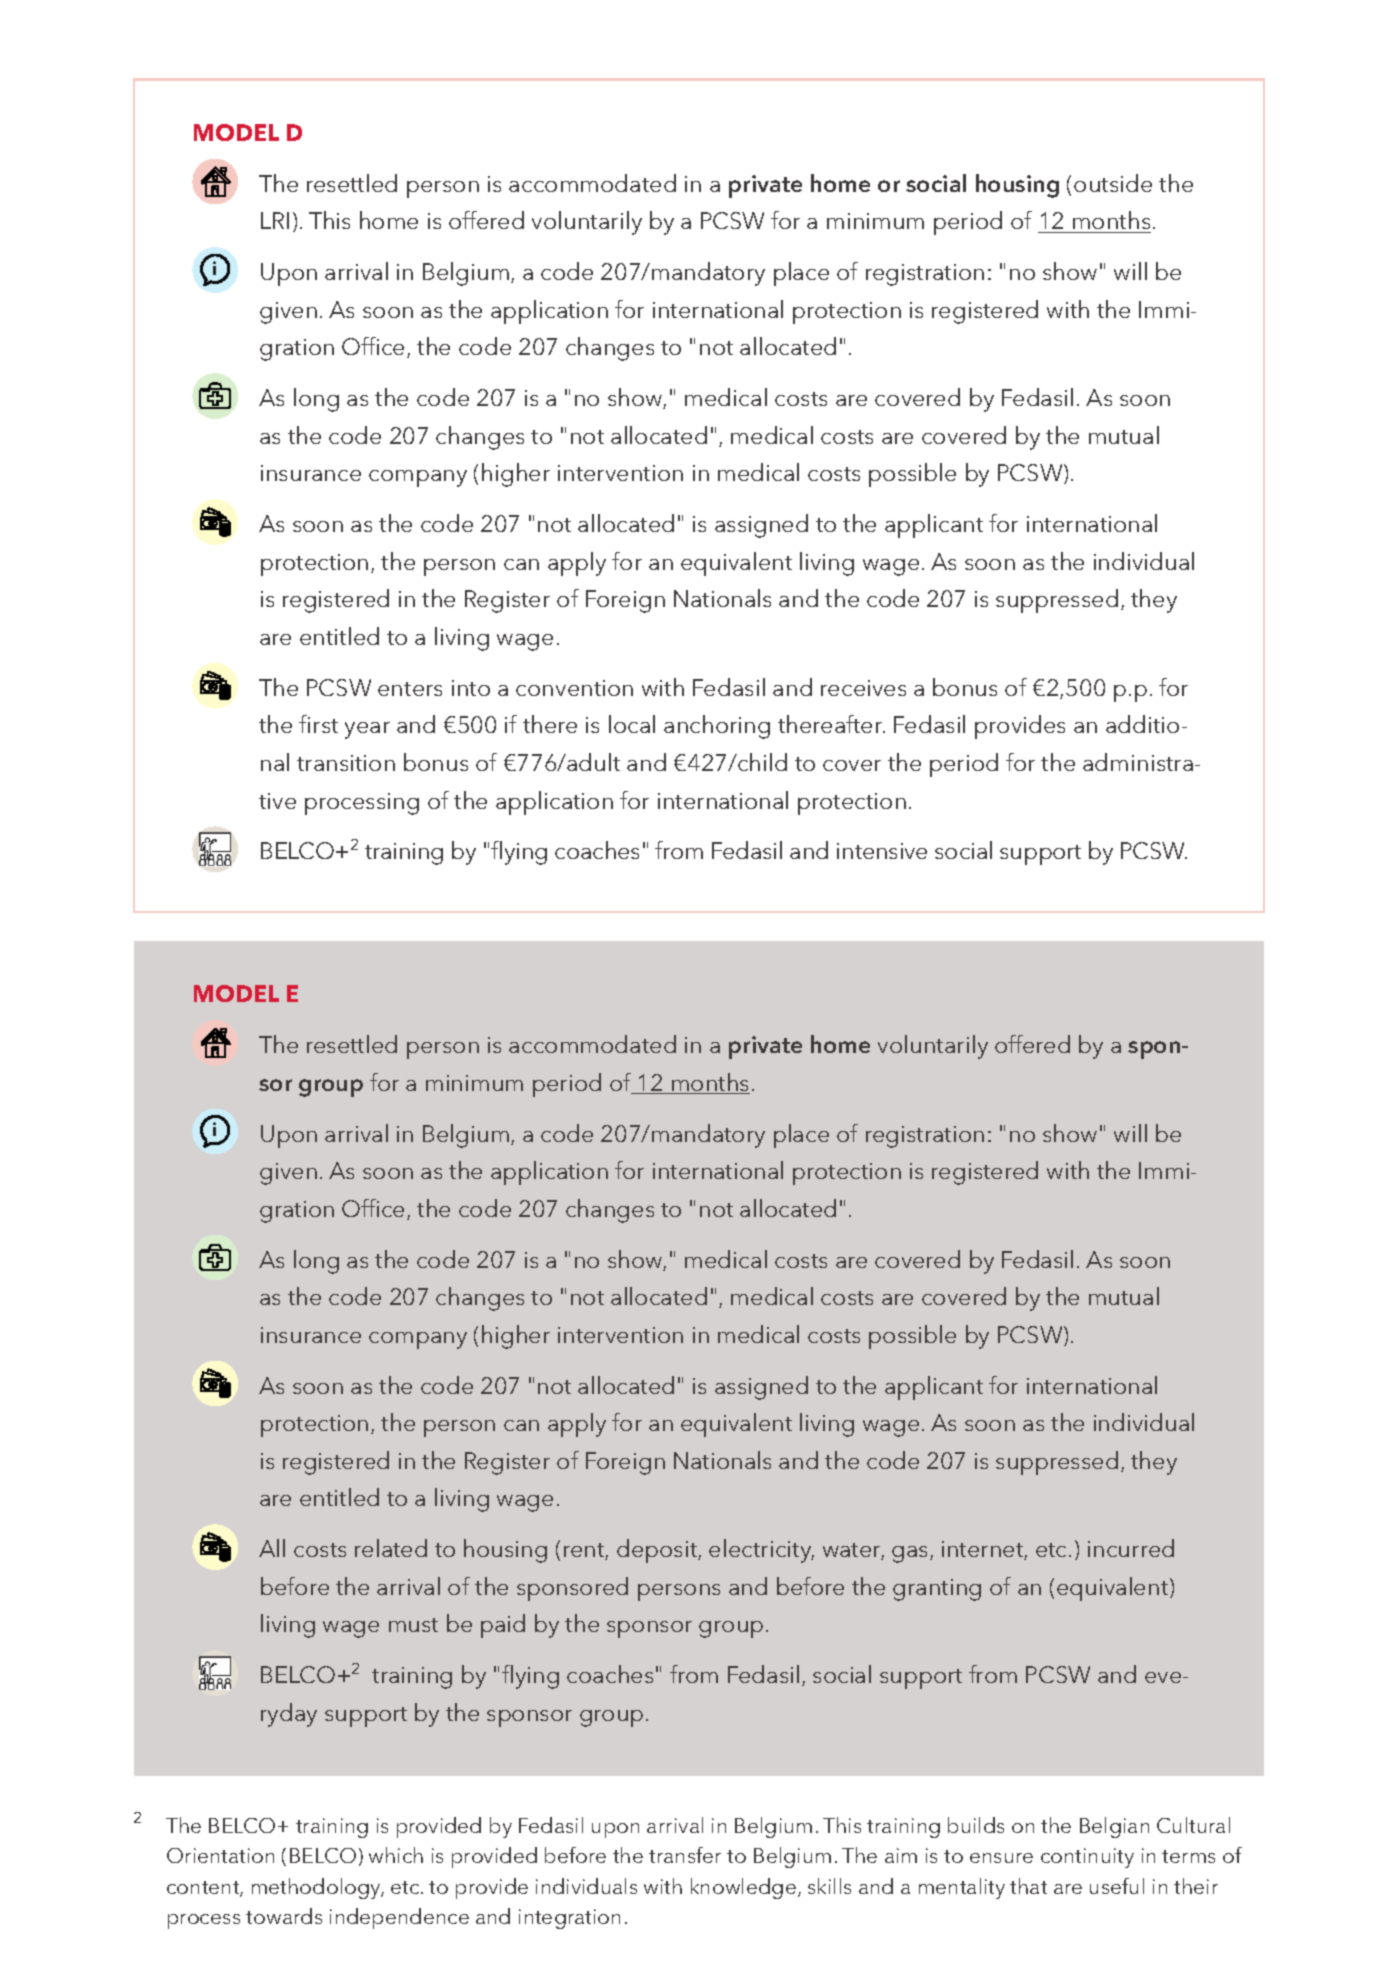  What do you see at coordinates (685, 1855) in the screenshot?
I see `transfer` at bounding box center [685, 1855].
